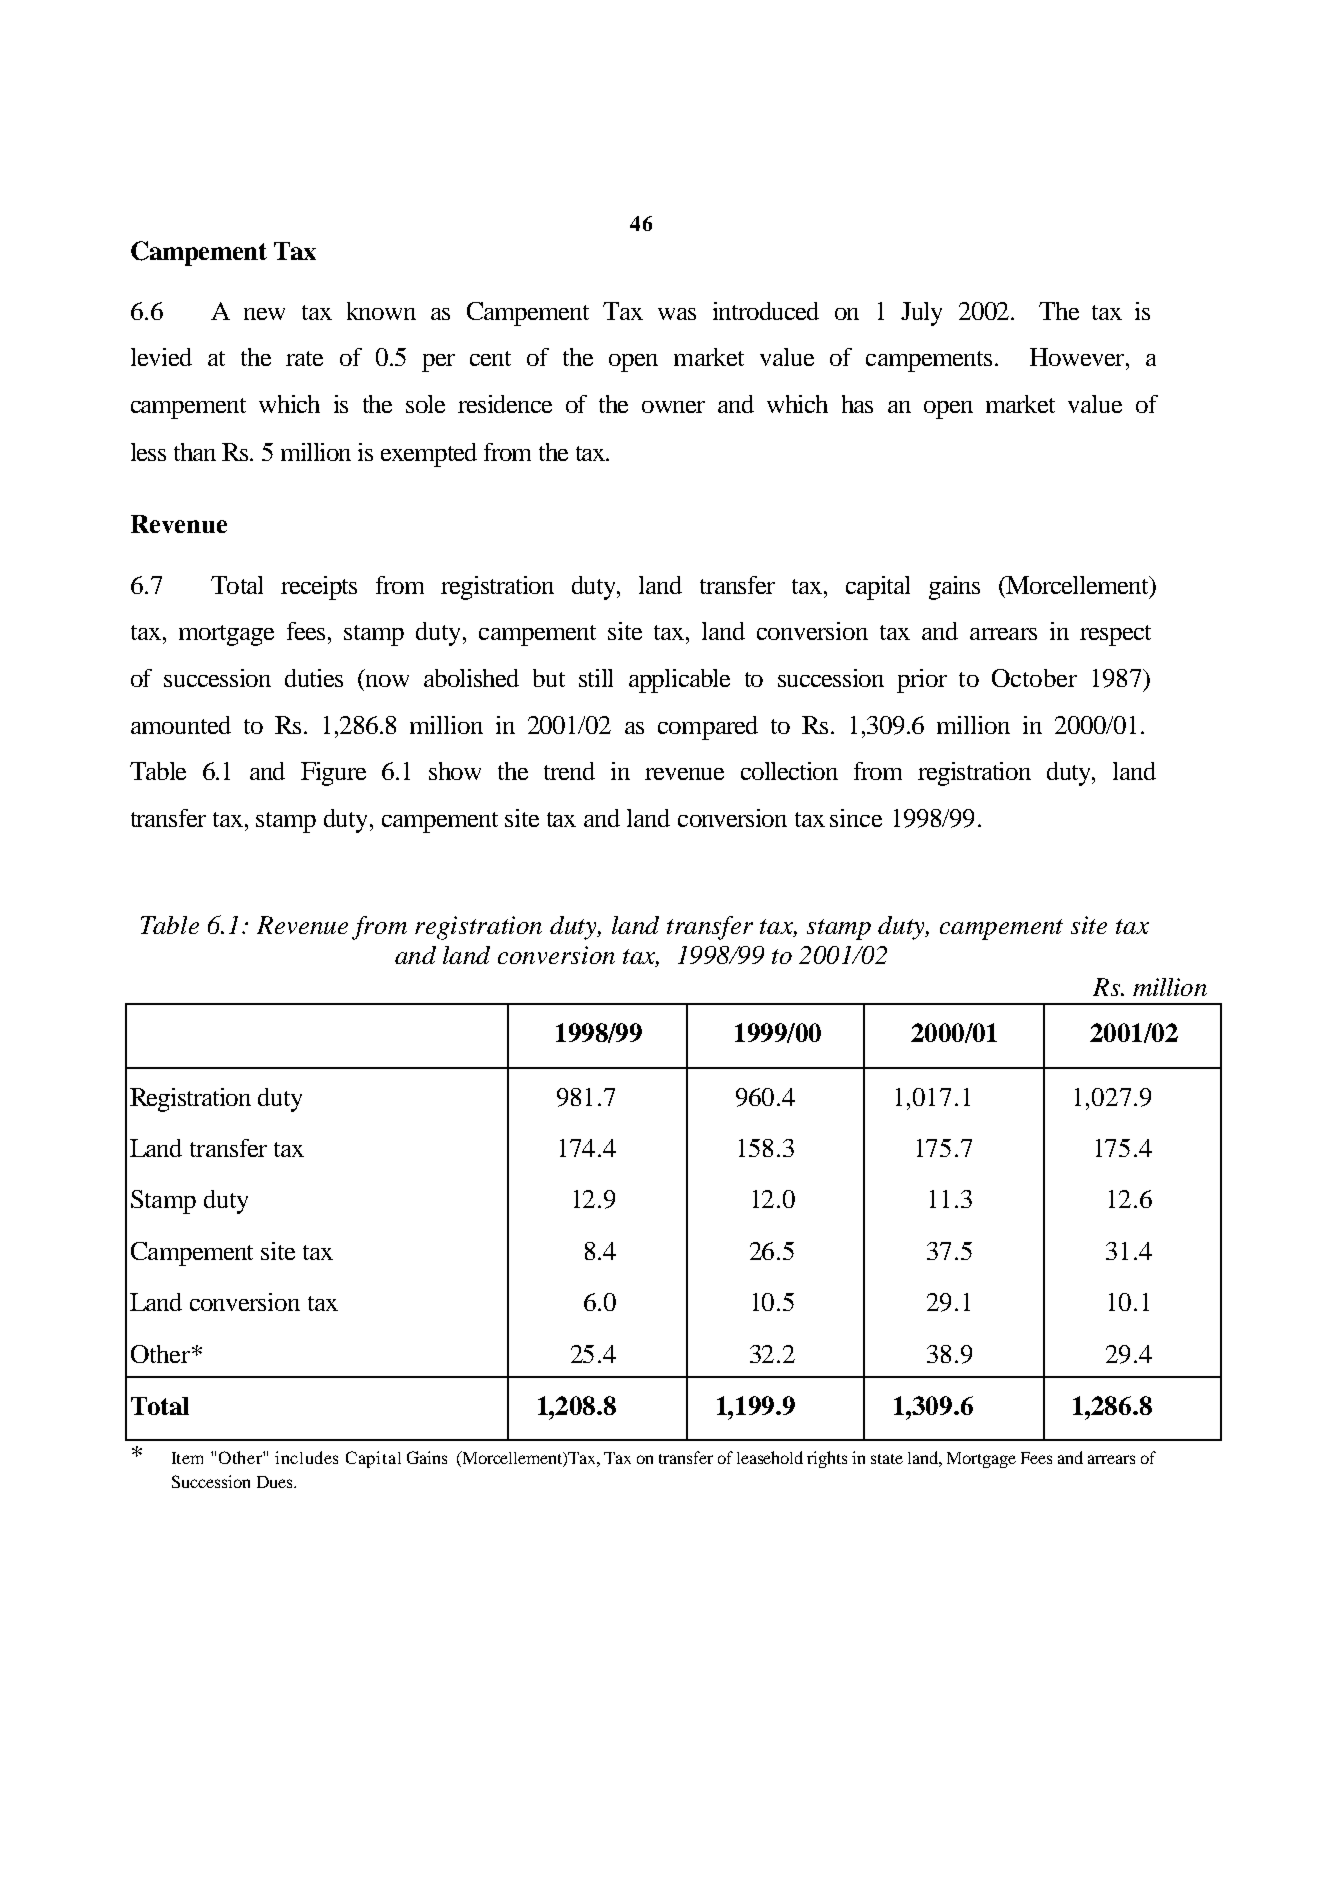 The height and width of the screenshot is (1897, 1343). What do you see at coordinates (1078, 357) in the screenshot?
I see `However` at bounding box center [1078, 357].
